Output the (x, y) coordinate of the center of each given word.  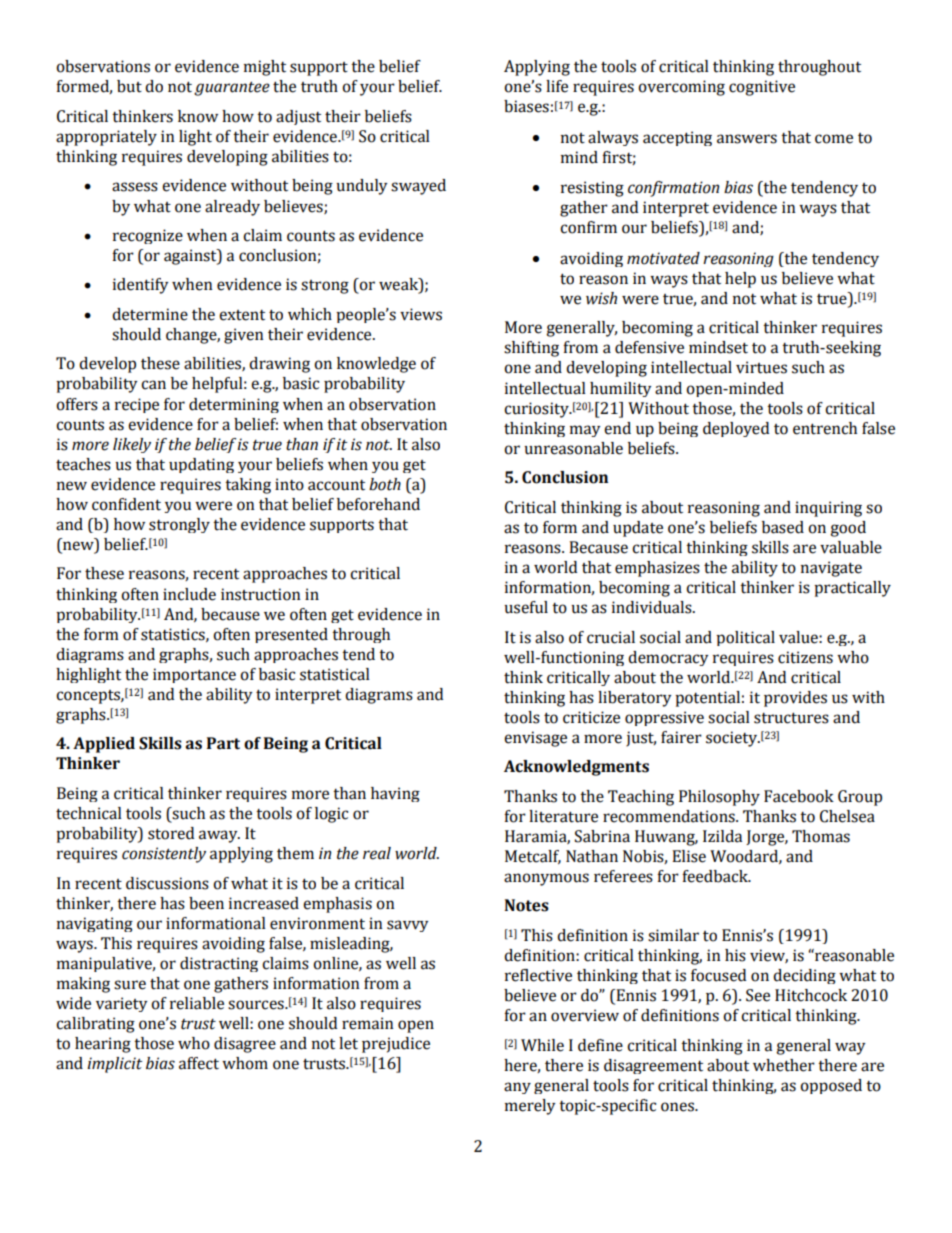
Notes (526, 905)
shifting (531, 349)
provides (795, 699)
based (783, 527)
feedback (716, 876)
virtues (761, 367)
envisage (535, 739)
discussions (167, 883)
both (385, 484)
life (557, 86)
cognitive (762, 88)
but (129, 86)
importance (194, 675)
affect (199, 1063)
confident (126, 504)
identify (141, 286)
